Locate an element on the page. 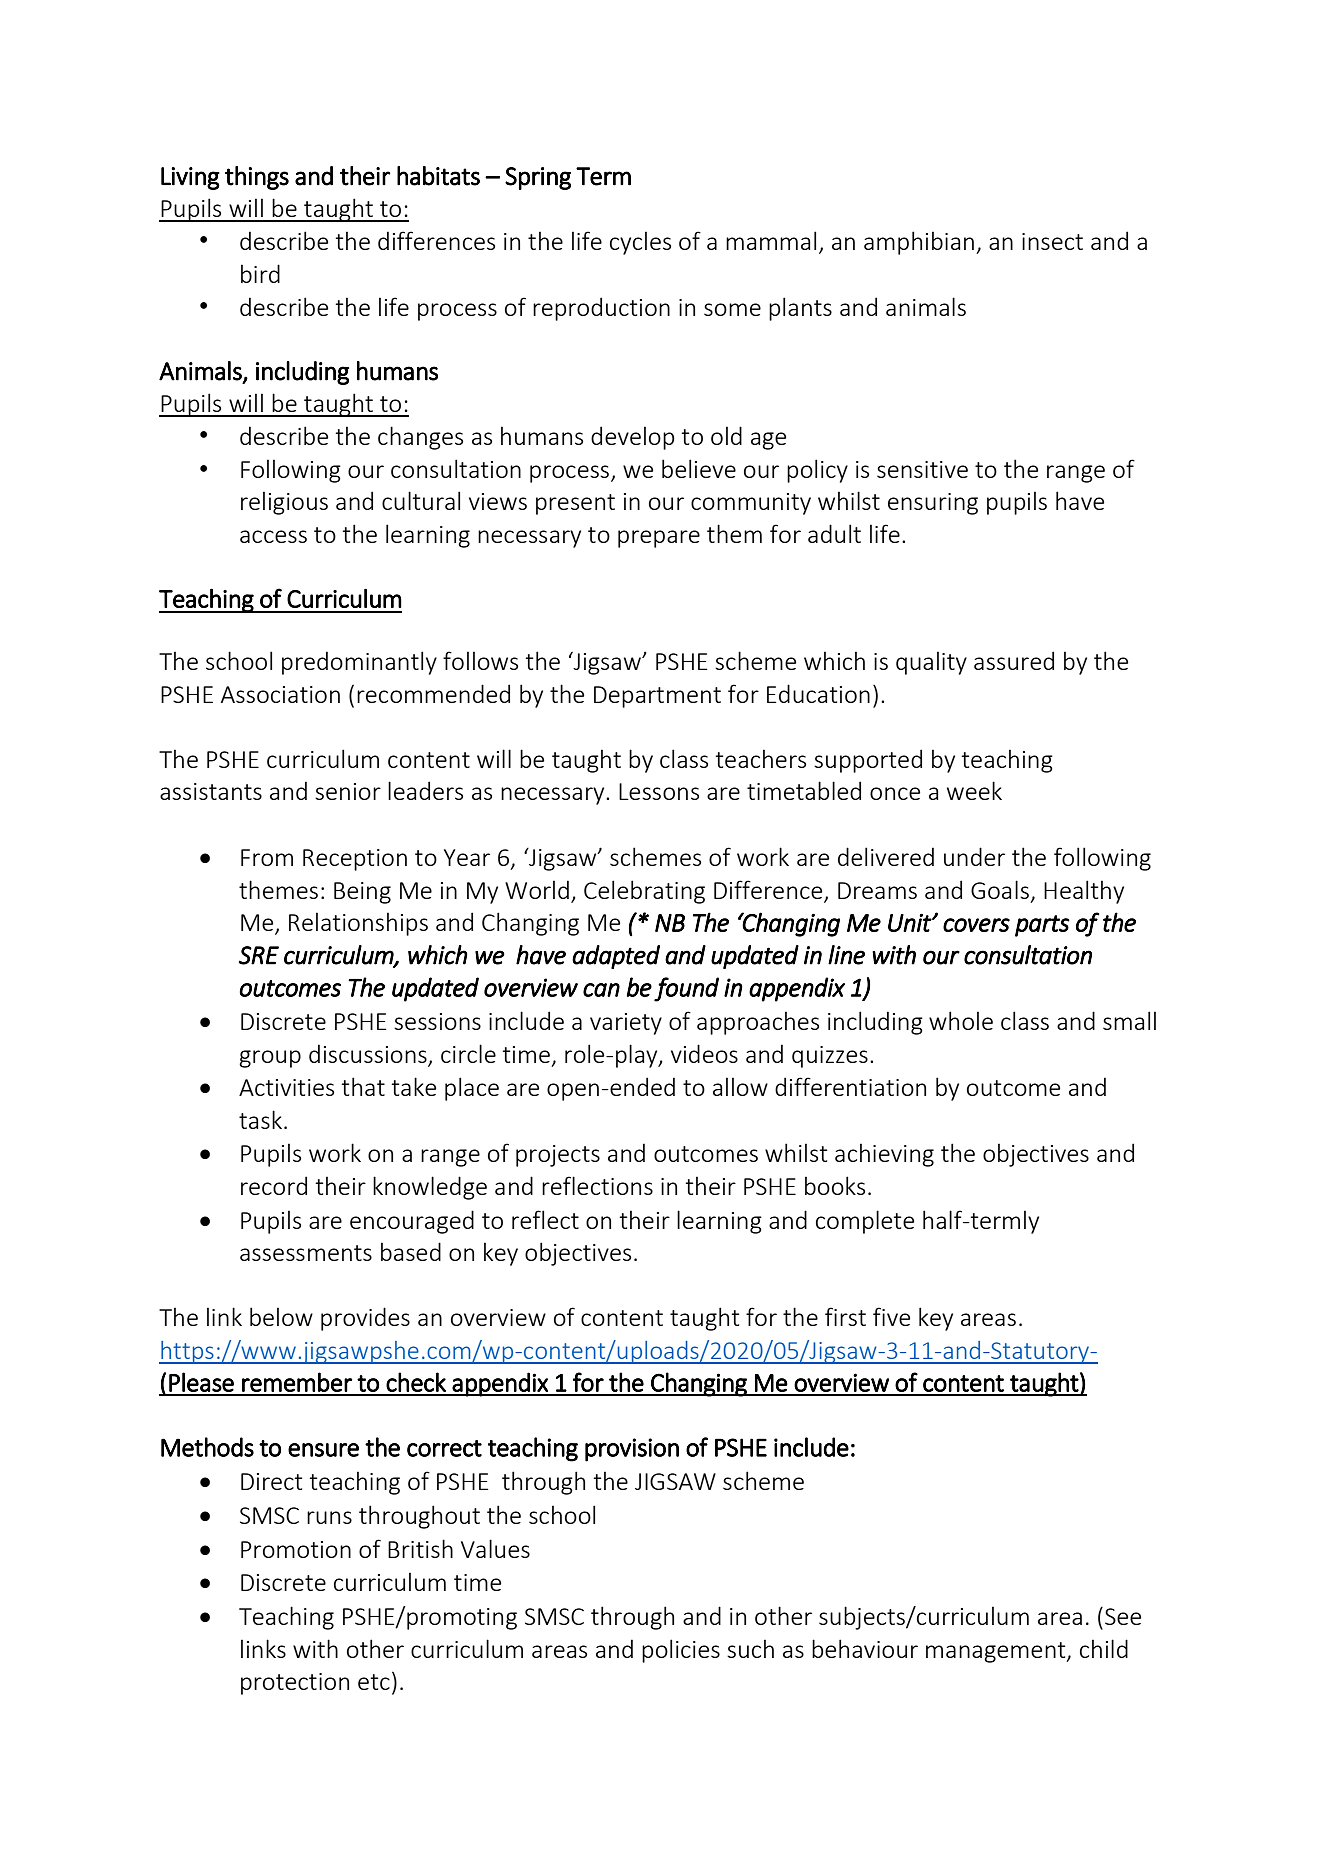  things is located at coordinates (257, 178).
